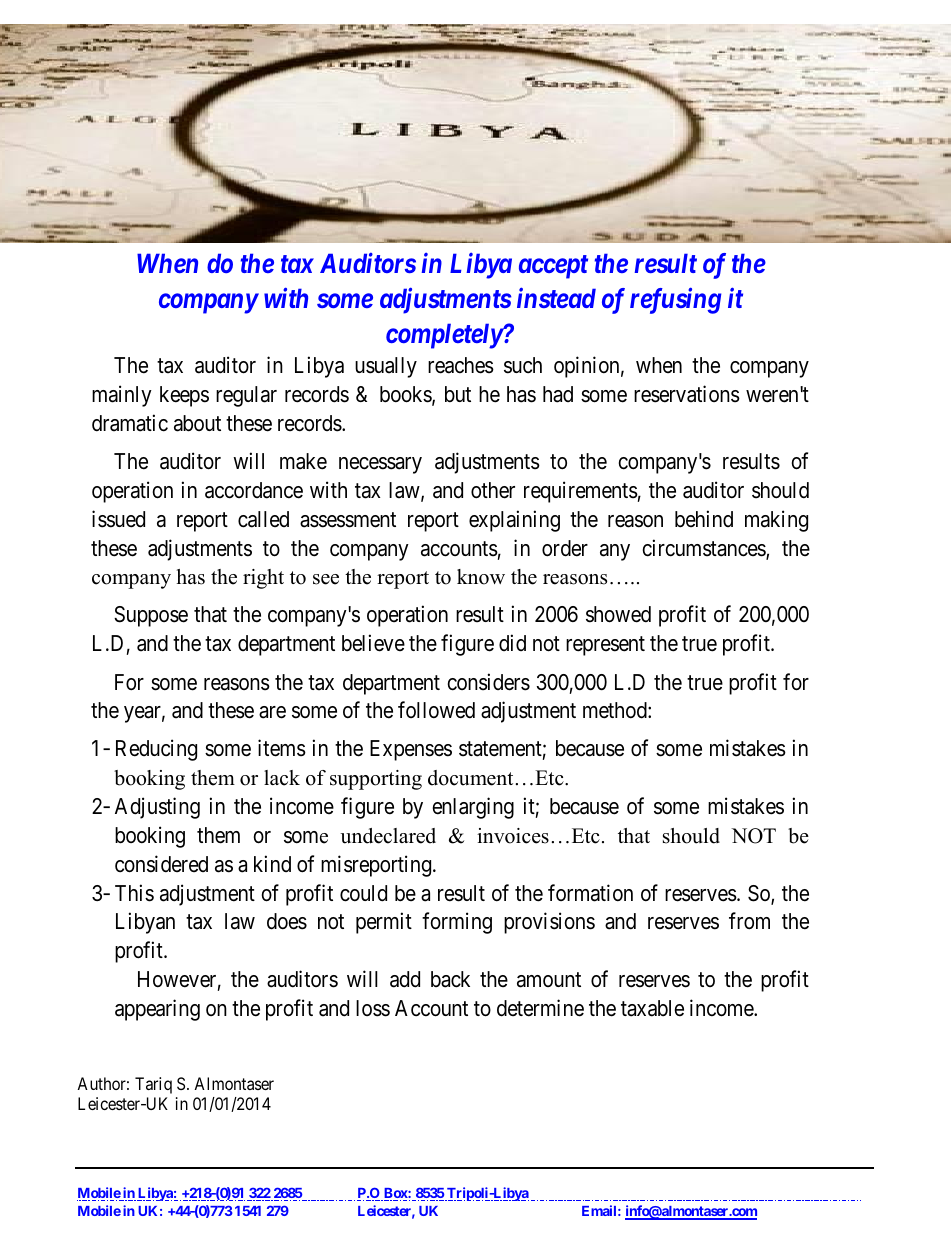 This page has width=952, height=1233. Describe the element at coordinates (444, 336) in the page. I see `completely` at that location.
